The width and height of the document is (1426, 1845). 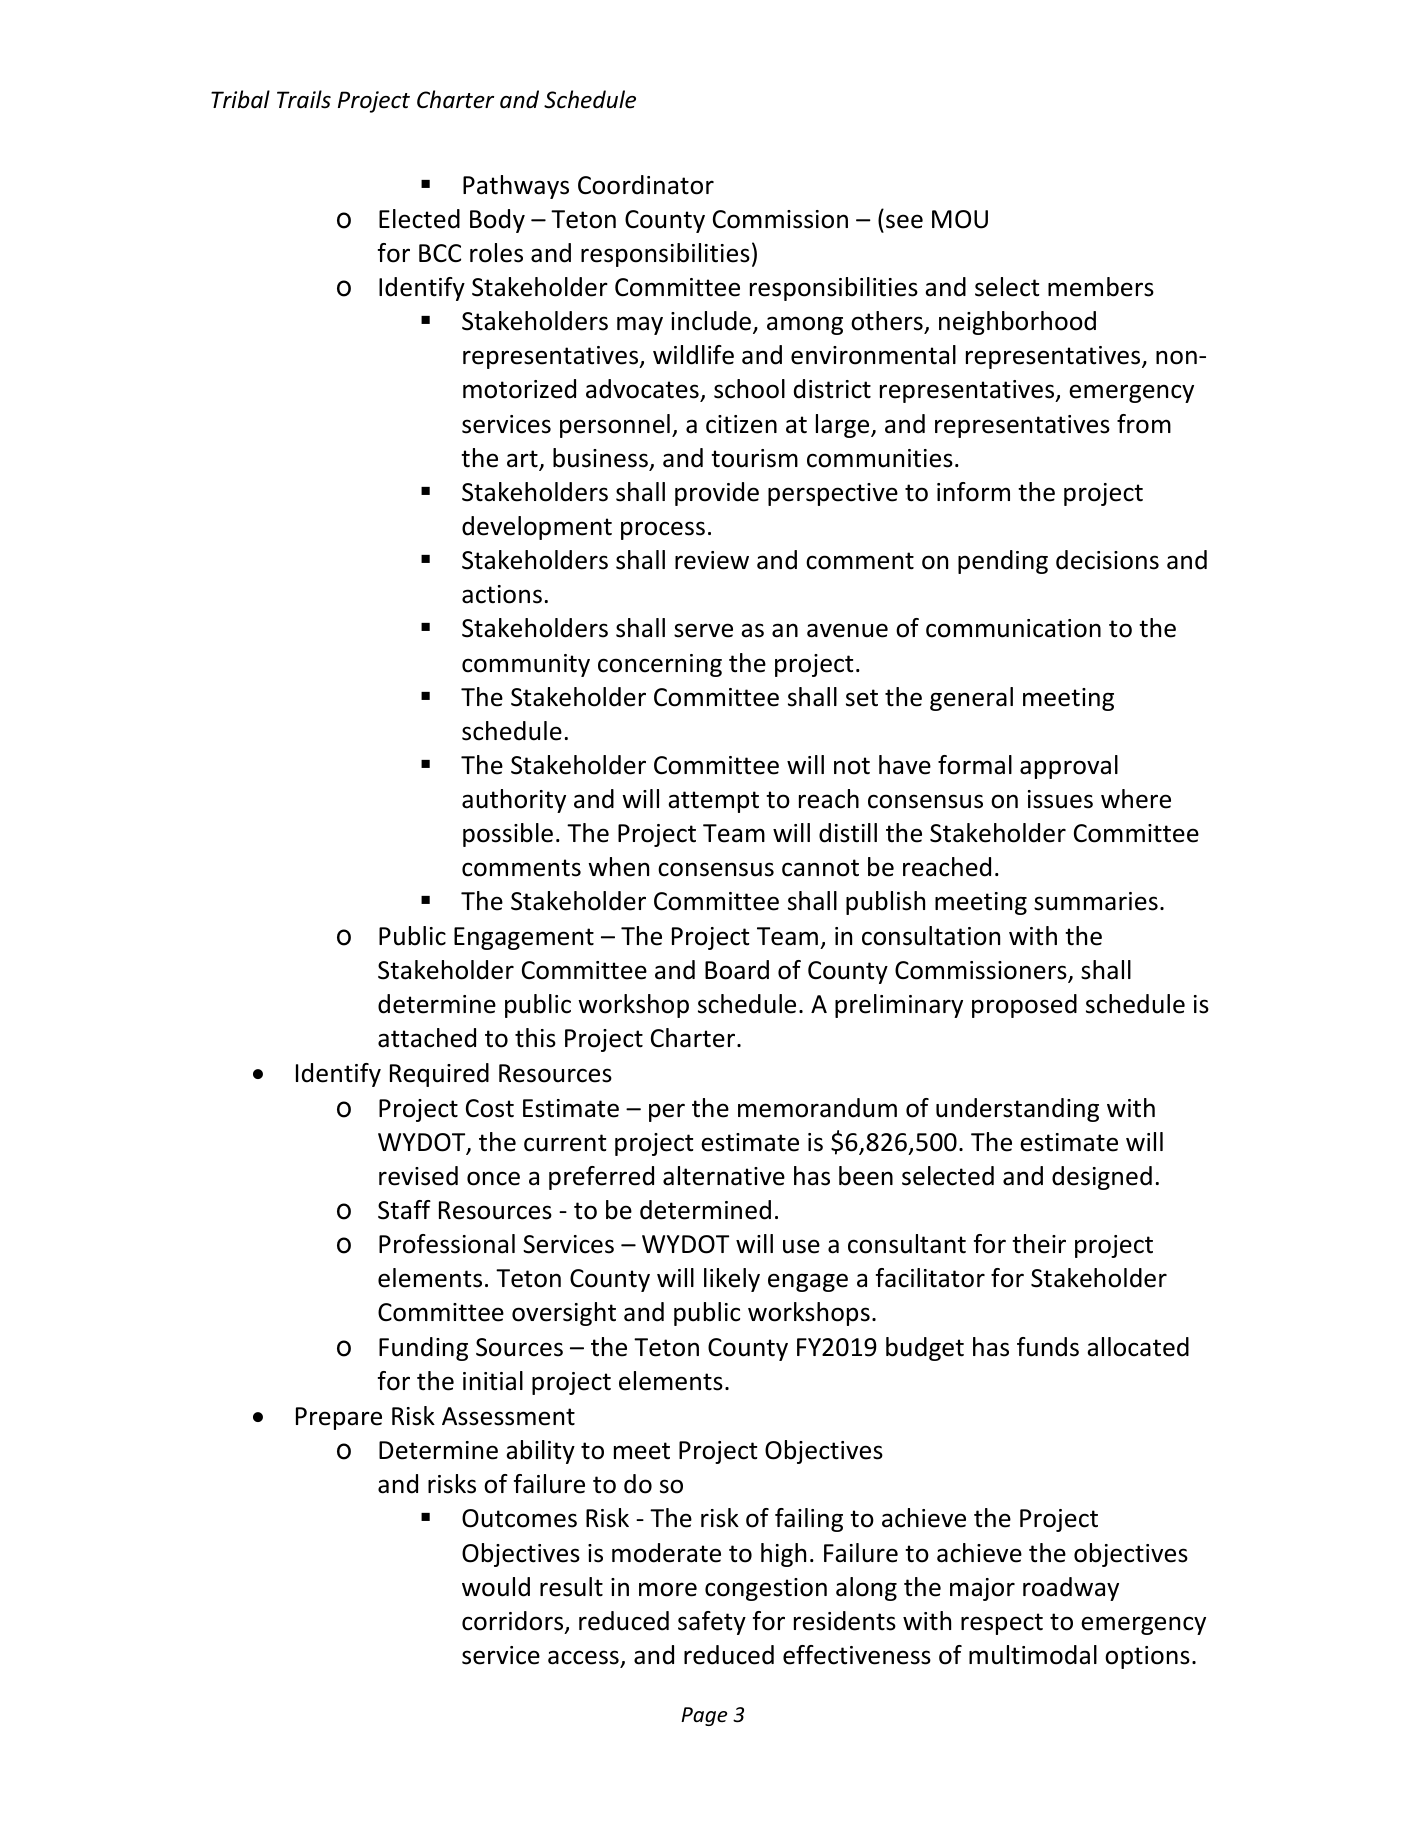 What do you see at coordinates (496, 1587) in the document?
I see `would` at bounding box center [496, 1587].
